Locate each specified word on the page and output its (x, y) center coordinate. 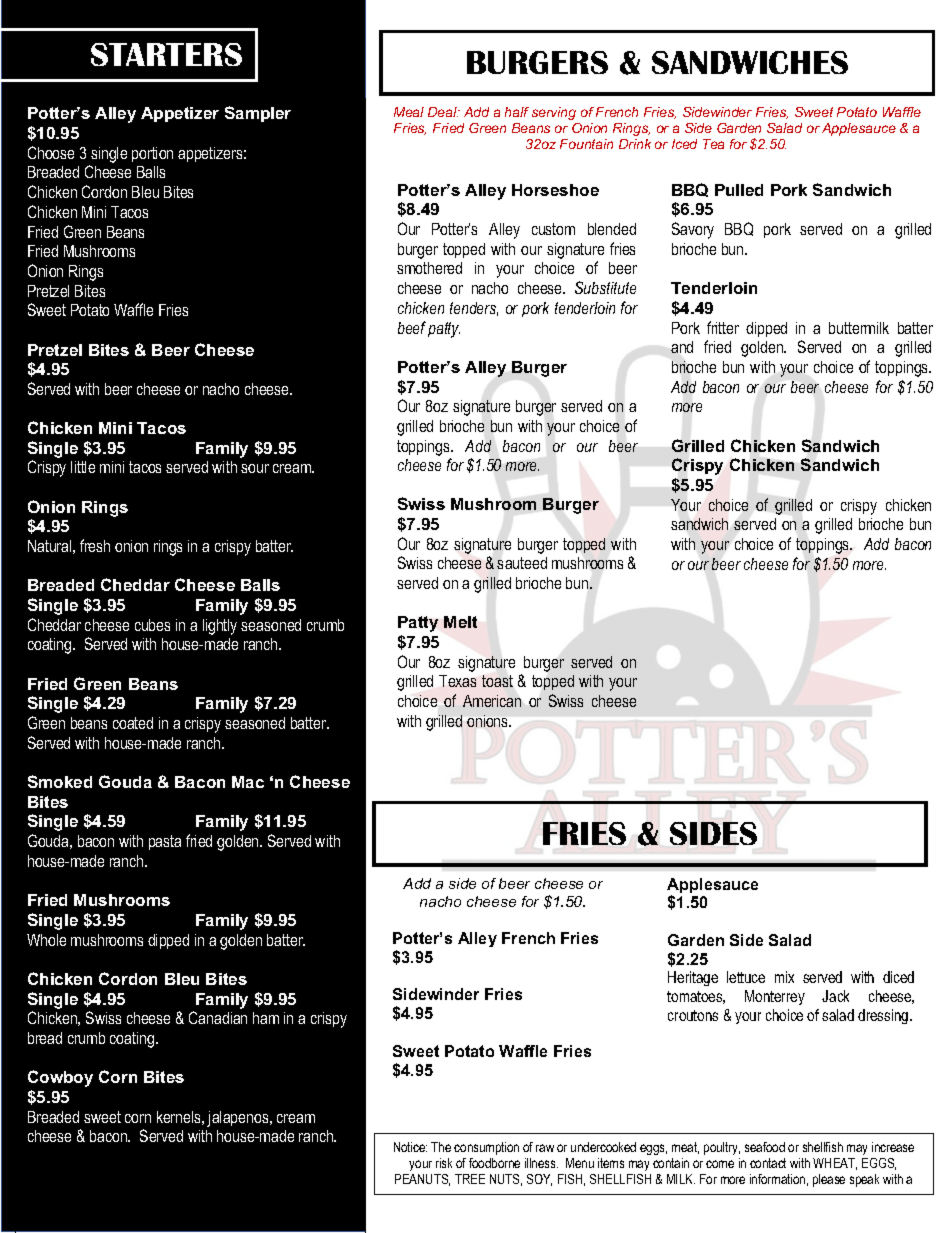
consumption (486, 1148)
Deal (444, 112)
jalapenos (239, 1119)
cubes (152, 625)
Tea (713, 144)
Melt (460, 622)
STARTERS (166, 54)
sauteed (522, 563)
